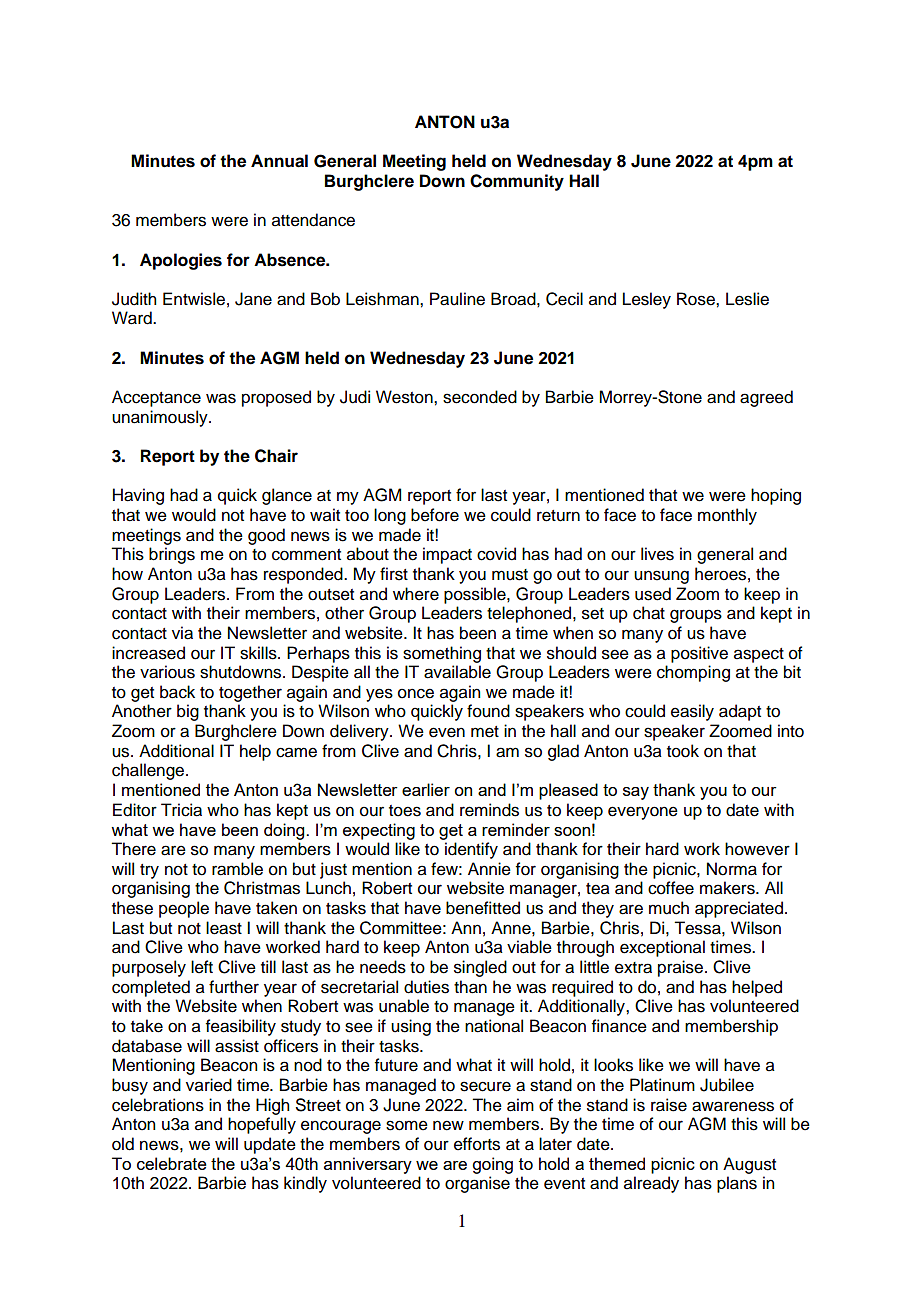  I want to click on exceptional, so click(662, 948).
